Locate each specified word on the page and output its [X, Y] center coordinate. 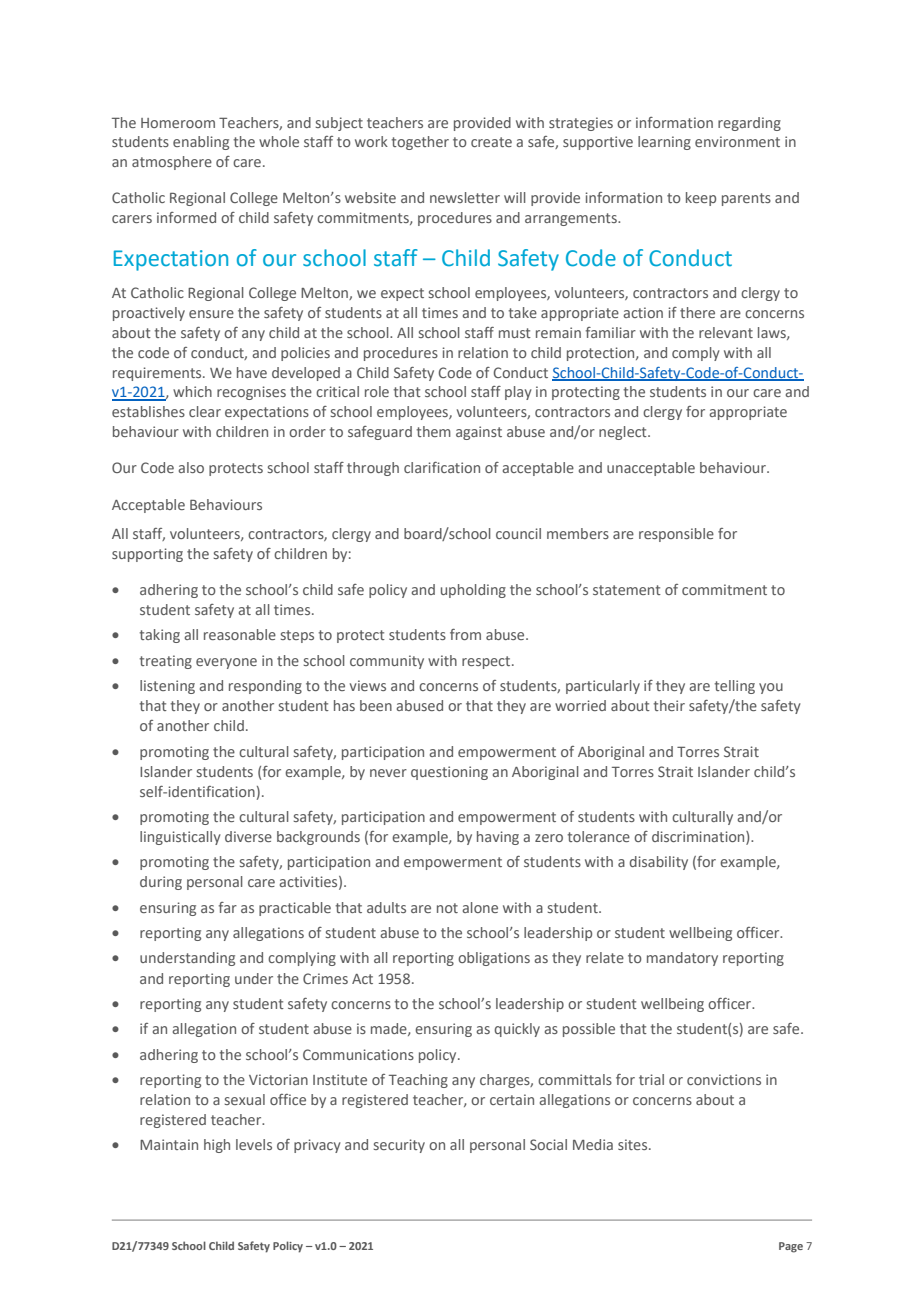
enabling [201, 143]
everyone [226, 663]
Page [791, 1247]
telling [734, 687]
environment [737, 141]
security [399, 1146]
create [491, 142]
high [217, 1146]
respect [487, 662]
